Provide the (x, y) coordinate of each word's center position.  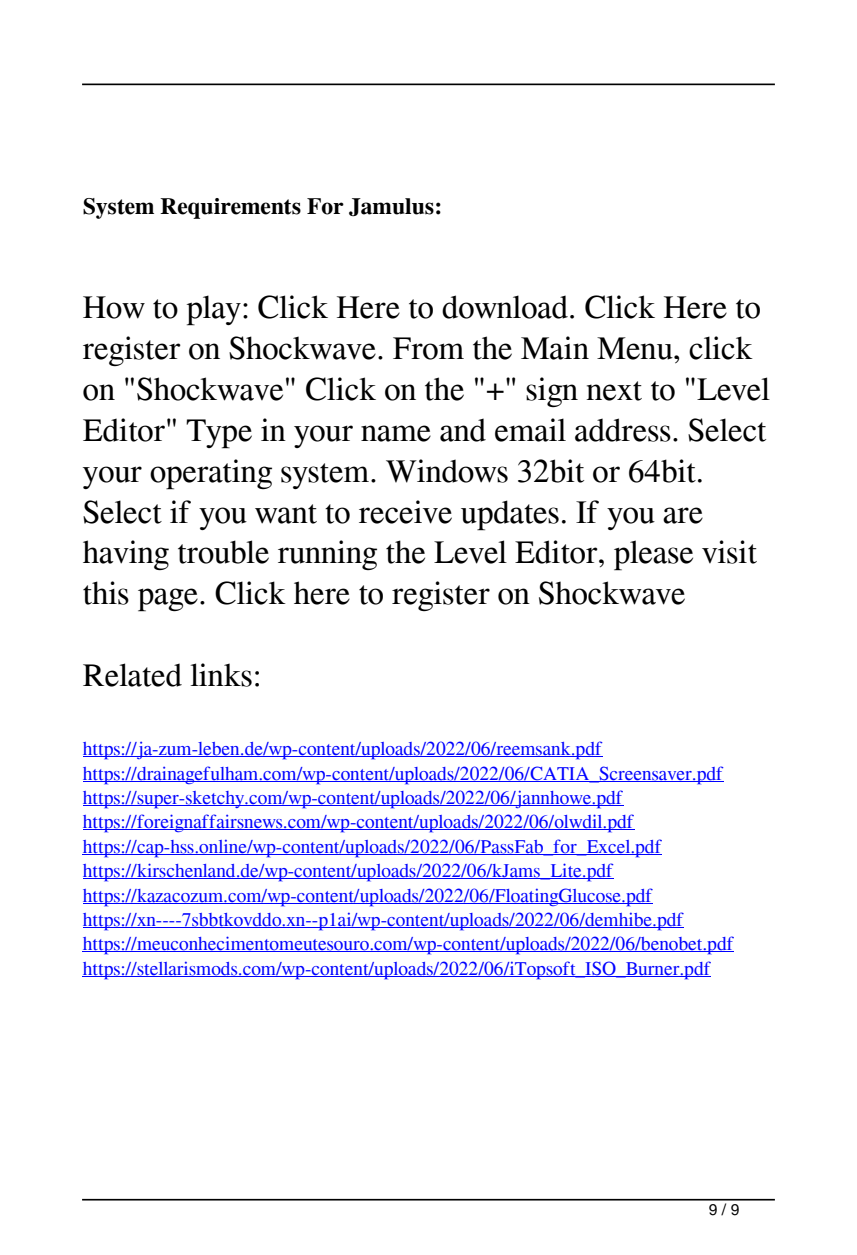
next (614, 391)
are (683, 515)
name (396, 433)
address (623, 430)
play (214, 310)
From (428, 348)
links (221, 675)
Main (555, 348)
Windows (447, 471)
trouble (223, 552)
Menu (636, 348)
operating (211, 474)
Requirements (230, 208)
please (653, 555)
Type (219, 434)
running (327, 555)
